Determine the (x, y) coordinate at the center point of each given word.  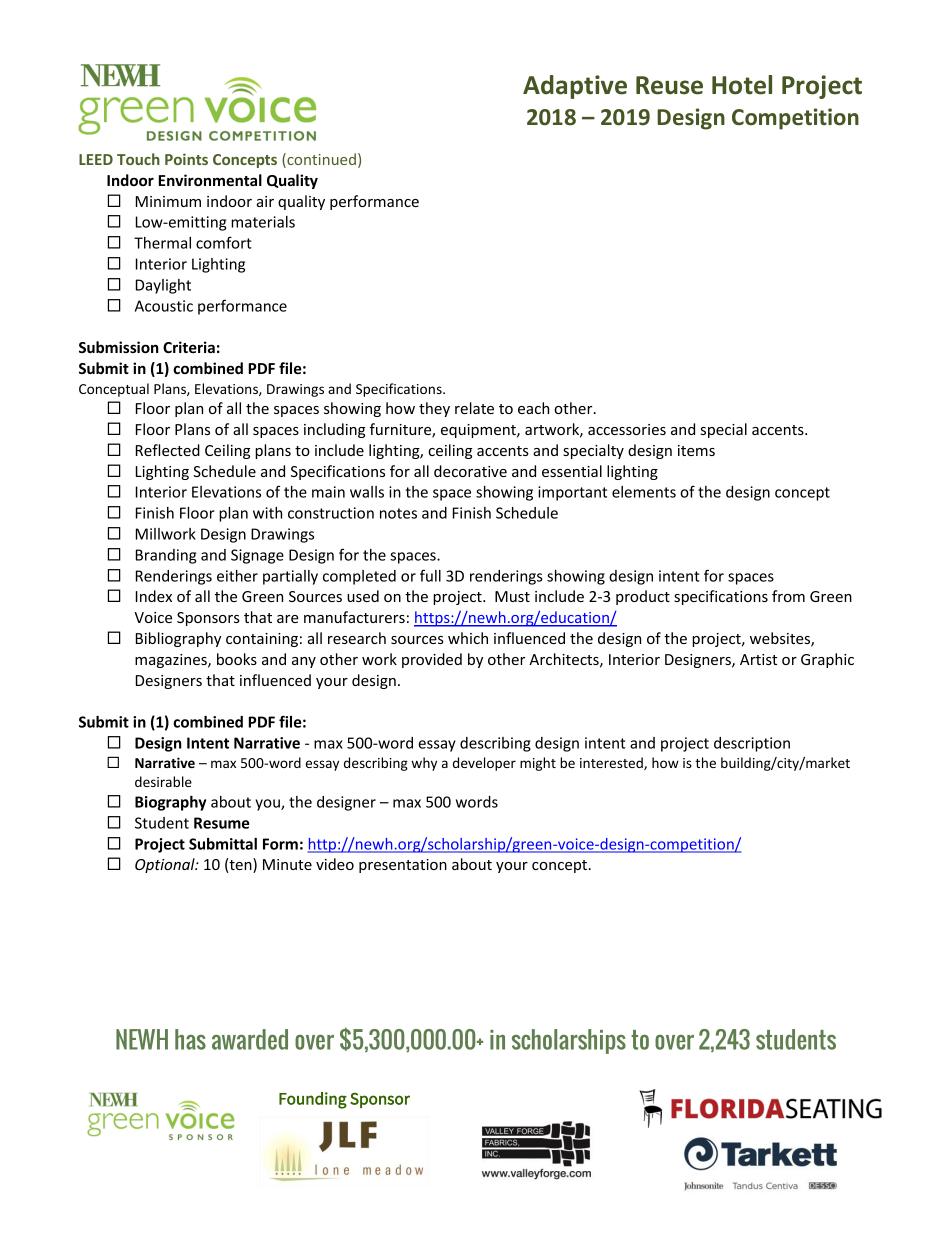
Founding (313, 1100)
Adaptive (575, 87)
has (190, 1039)
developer (484, 764)
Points (186, 159)
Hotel (742, 85)
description (752, 744)
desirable (163, 781)
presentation (403, 866)
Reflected (168, 450)
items (696, 450)
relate (474, 408)
